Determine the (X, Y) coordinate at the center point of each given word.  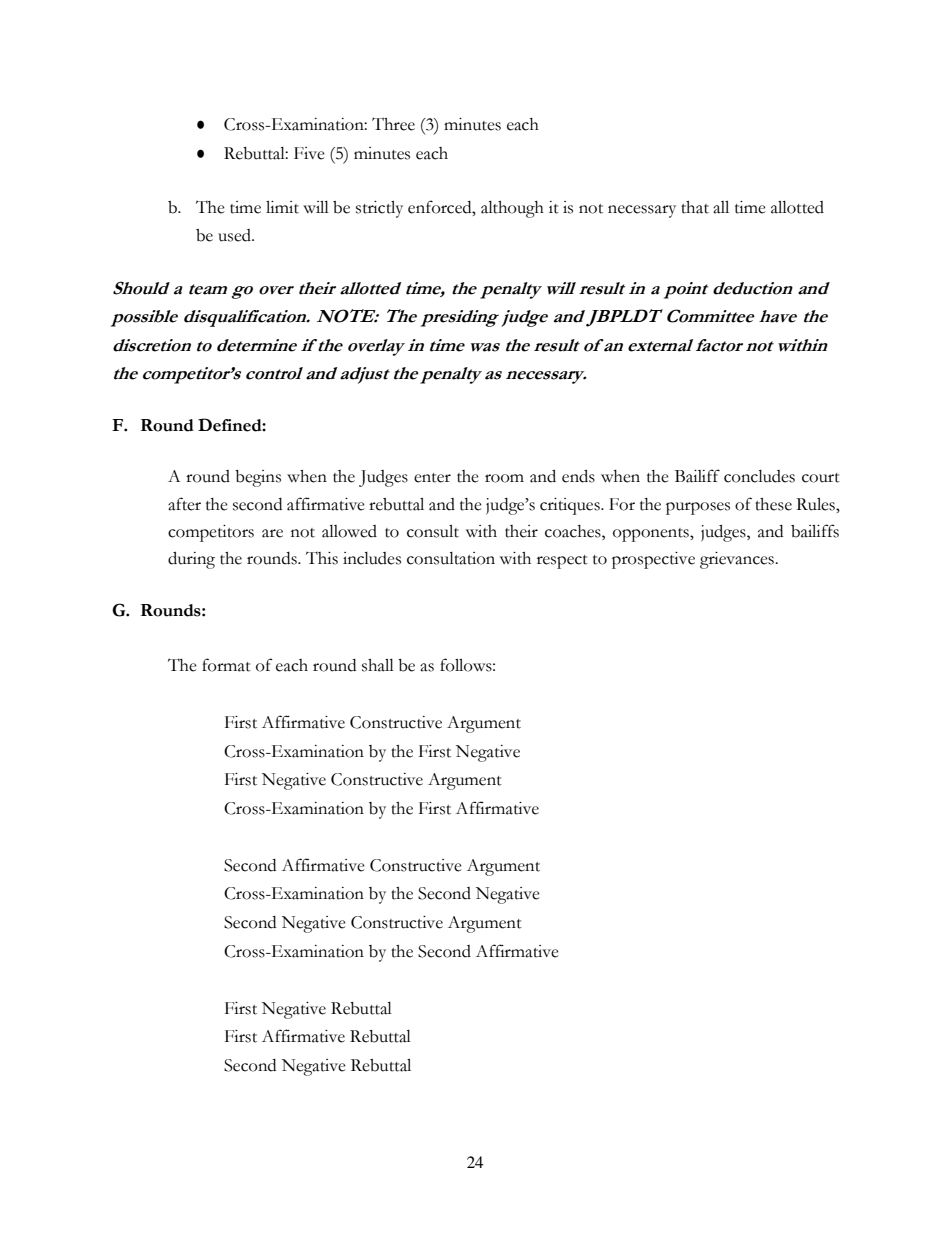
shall (378, 665)
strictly (379, 209)
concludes (759, 476)
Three (393, 124)
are (272, 533)
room (504, 478)
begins (258, 478)
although (512, 209)
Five (309, 153)
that (695, 207)
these (773, 504)
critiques (571, 506)
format (226, 665)
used (235, 235)
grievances (738, 560)
